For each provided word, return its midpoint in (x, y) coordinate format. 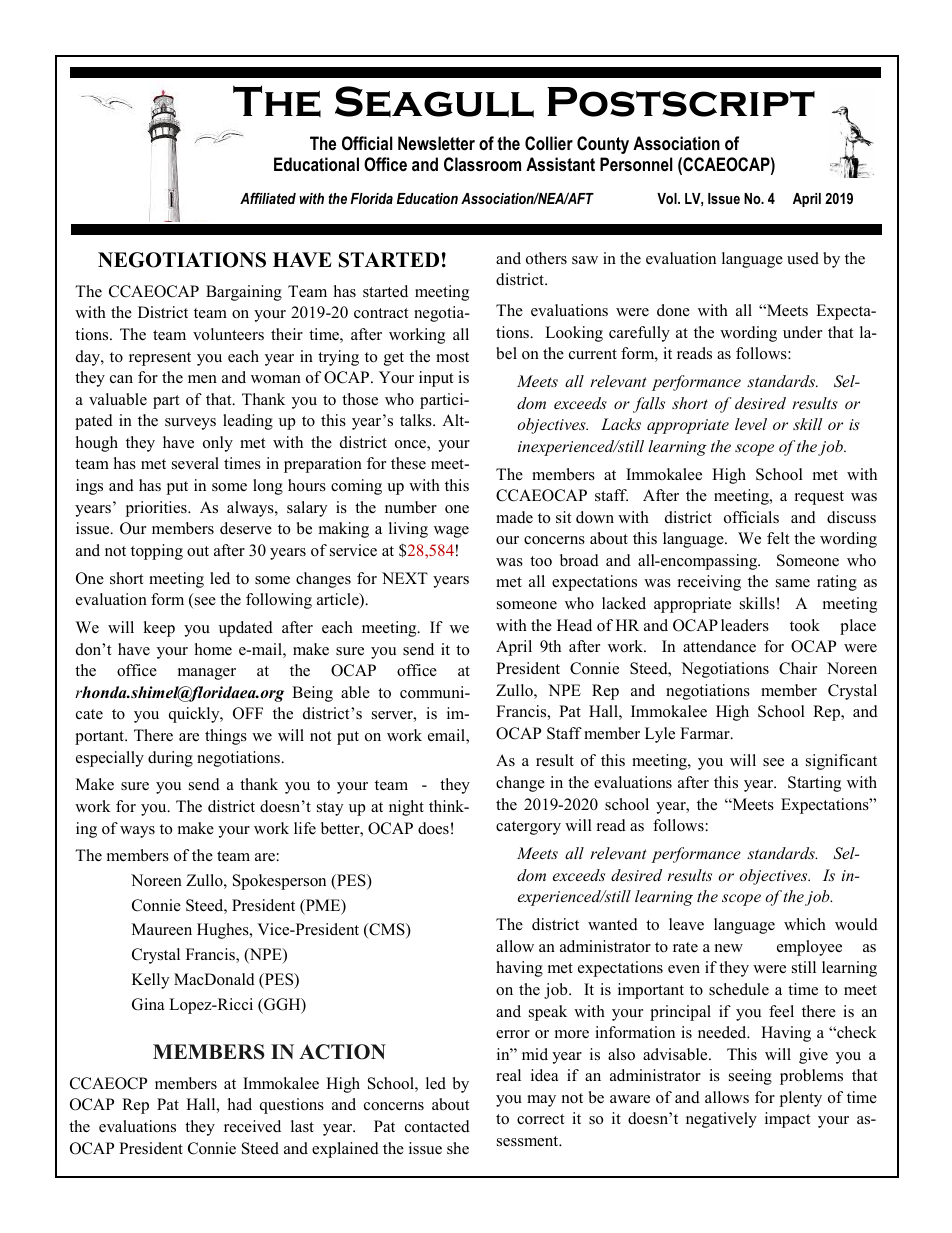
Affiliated (268, 198)
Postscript (681, 102)
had (240, 1104)
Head (574, 625)
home (213, 649)
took (805, 625)
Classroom (482, 164)
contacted (437, 1126)
